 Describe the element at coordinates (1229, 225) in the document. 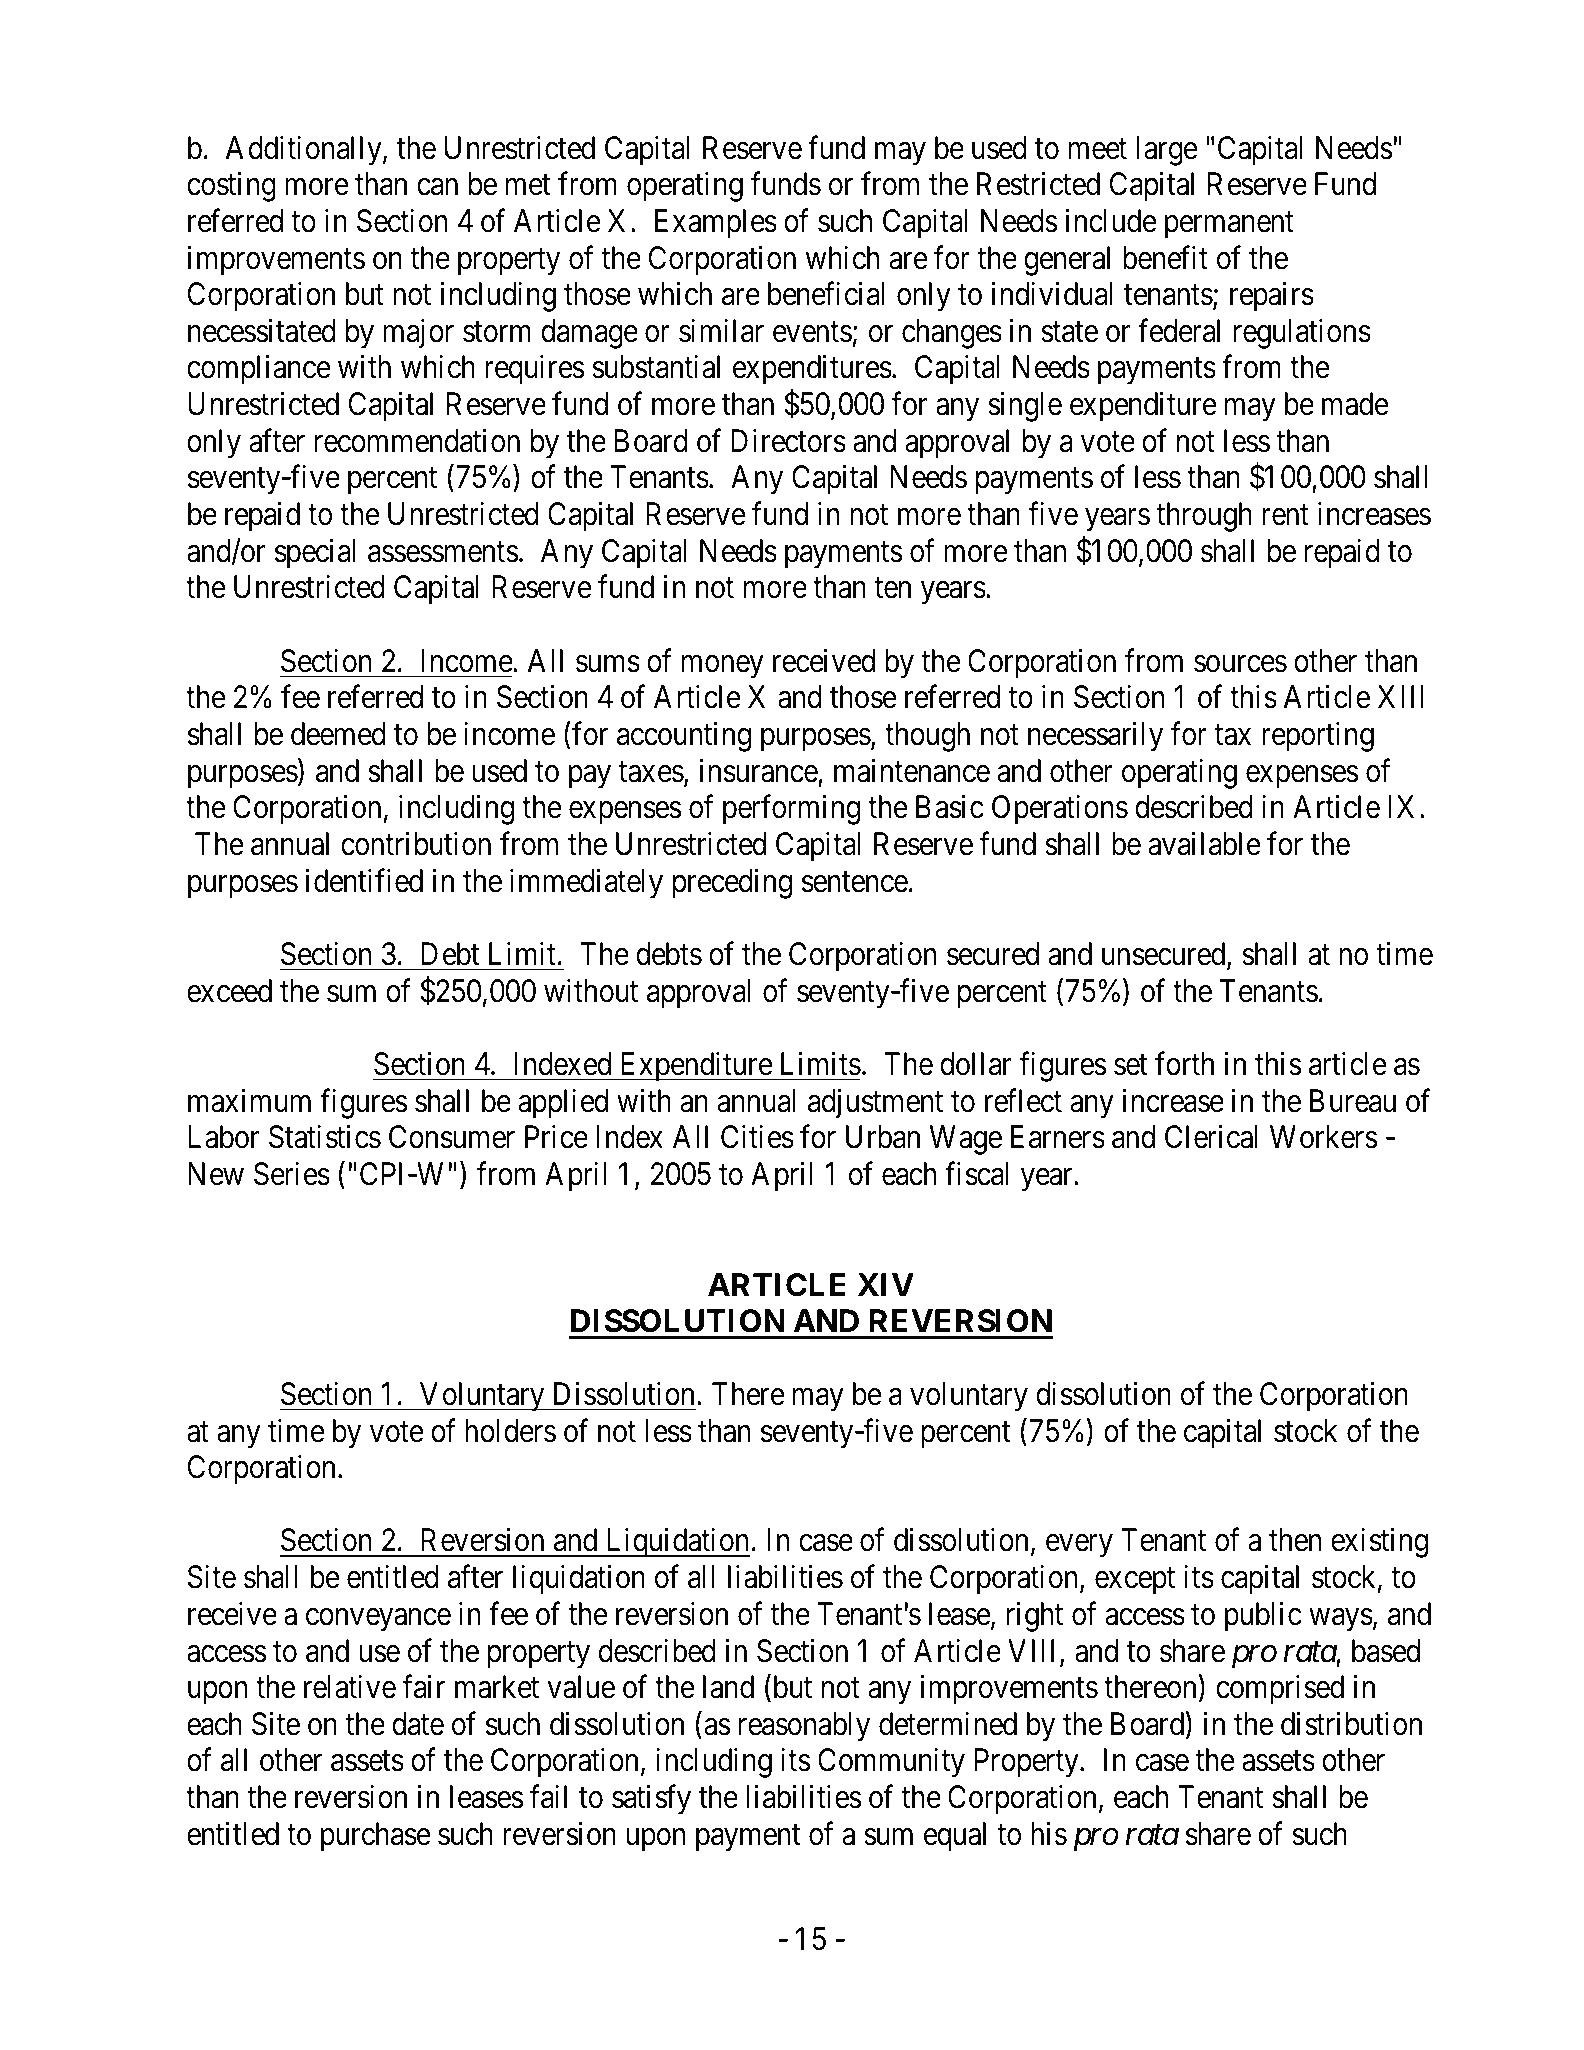

I see `permanent` at that location.
